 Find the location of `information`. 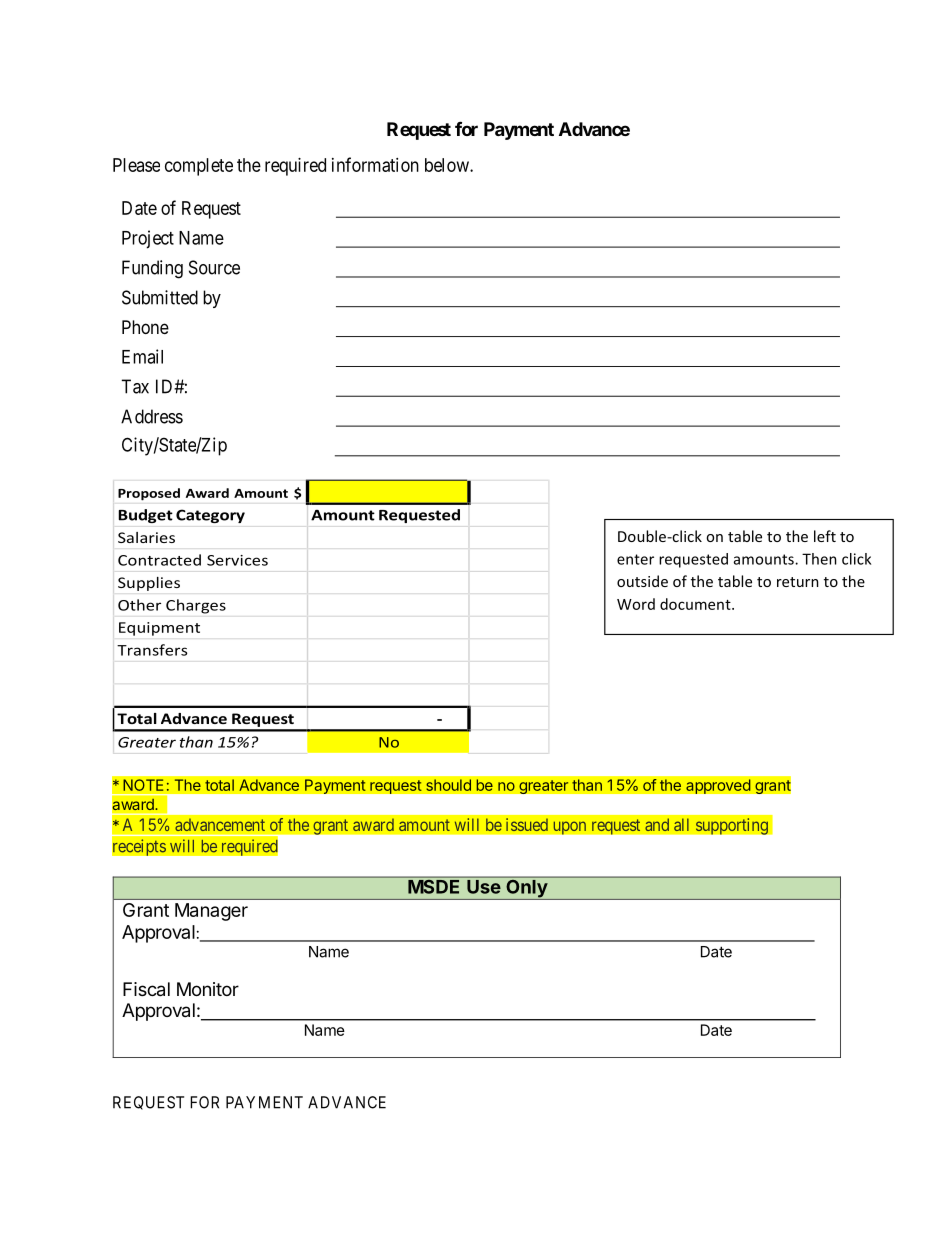

information is located at coordinates (375, 164).
